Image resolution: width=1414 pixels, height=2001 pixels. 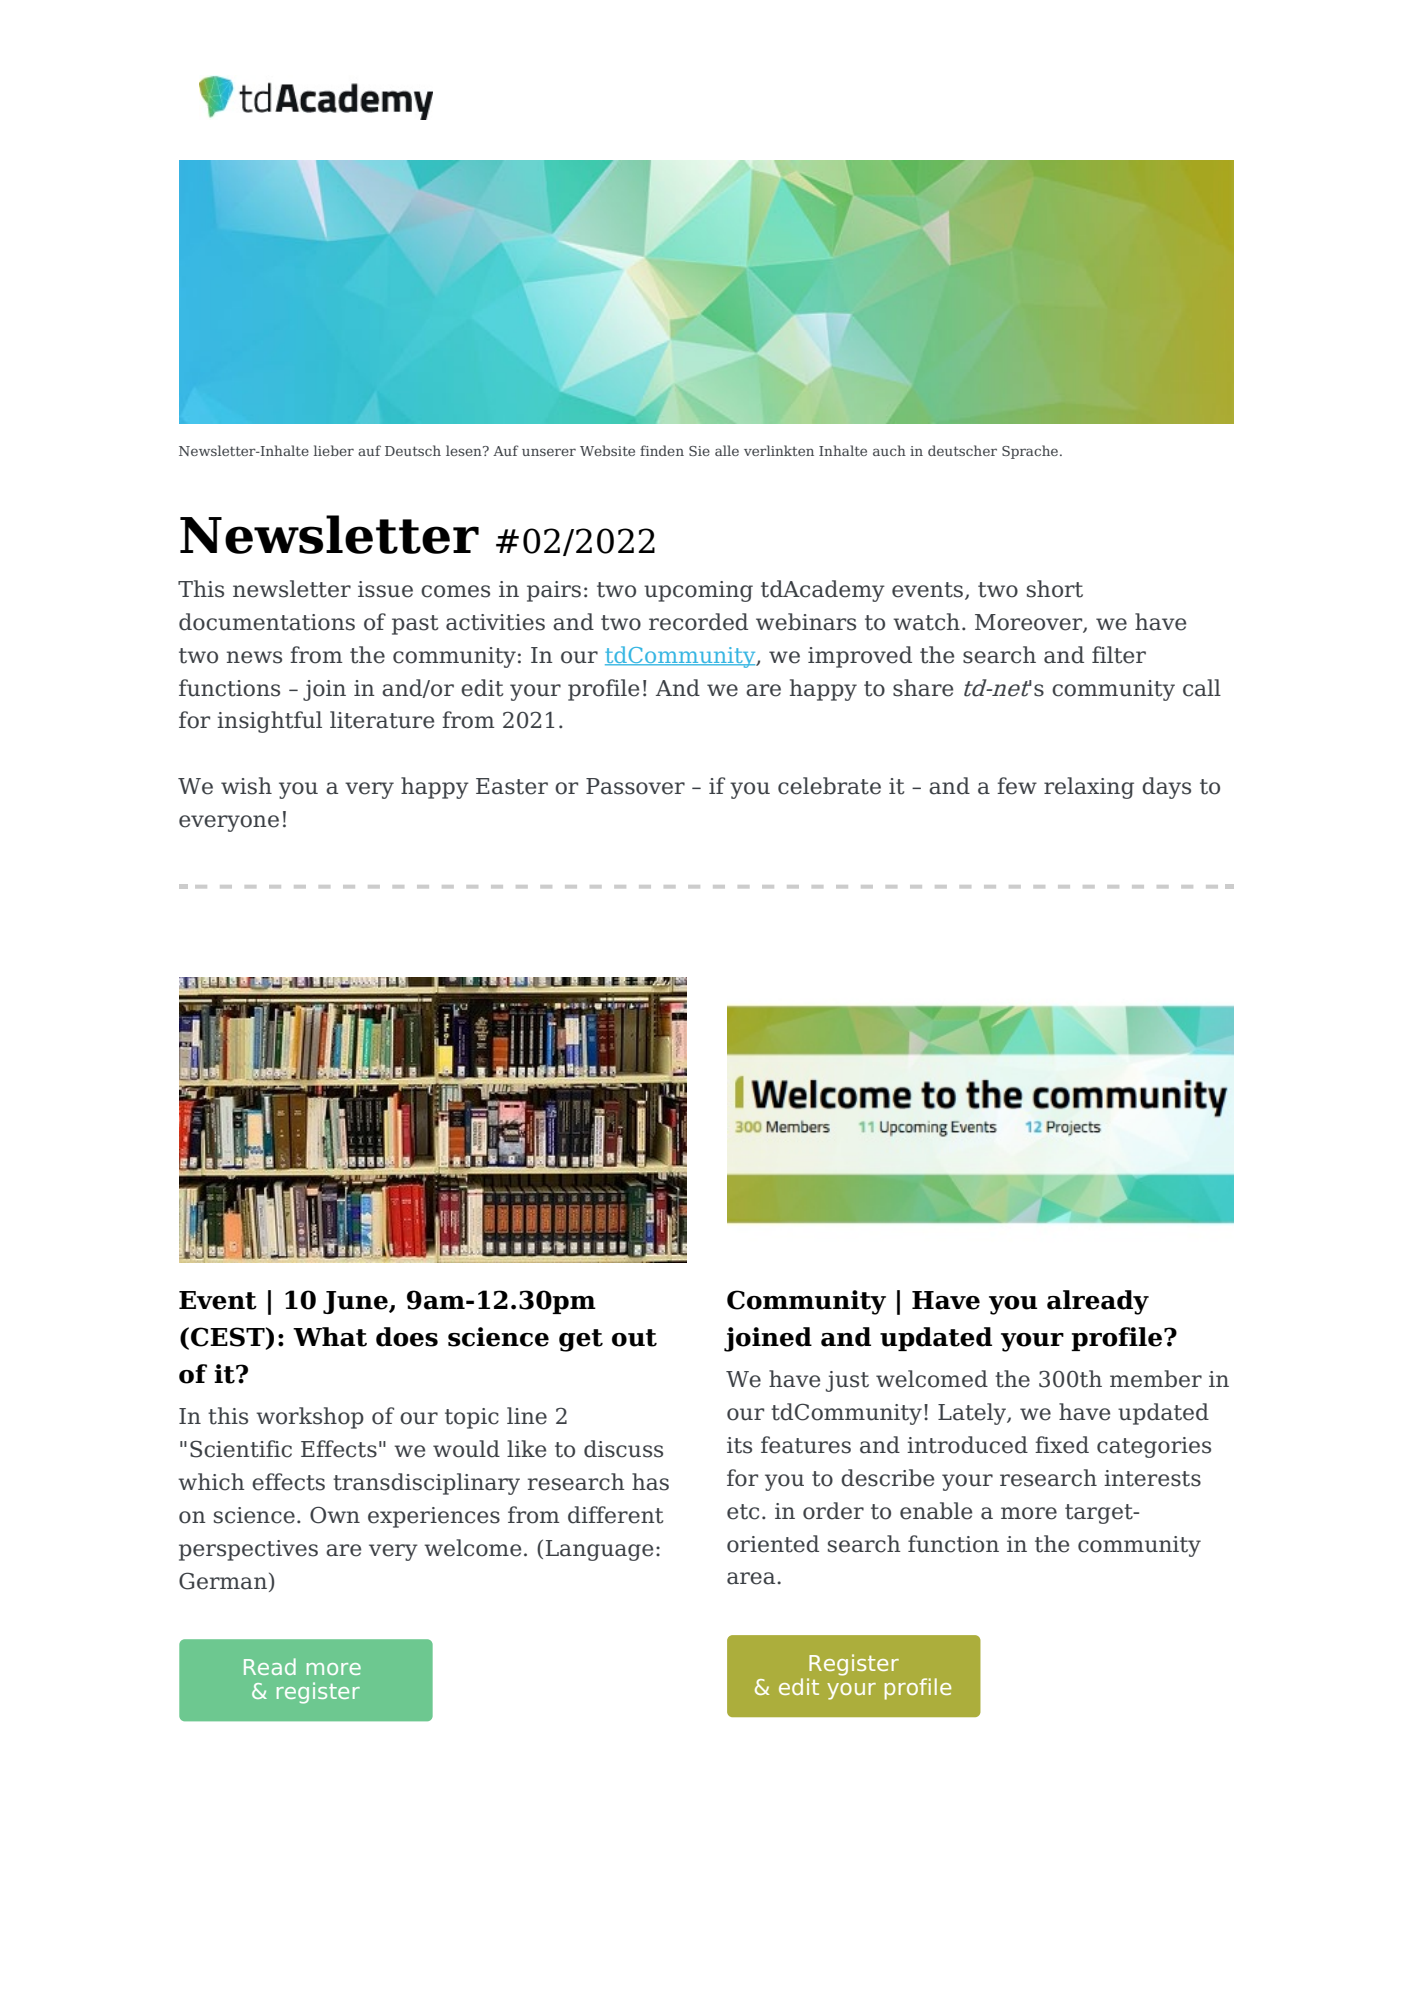 I want to click on out, so click(x=634, y=1338).
